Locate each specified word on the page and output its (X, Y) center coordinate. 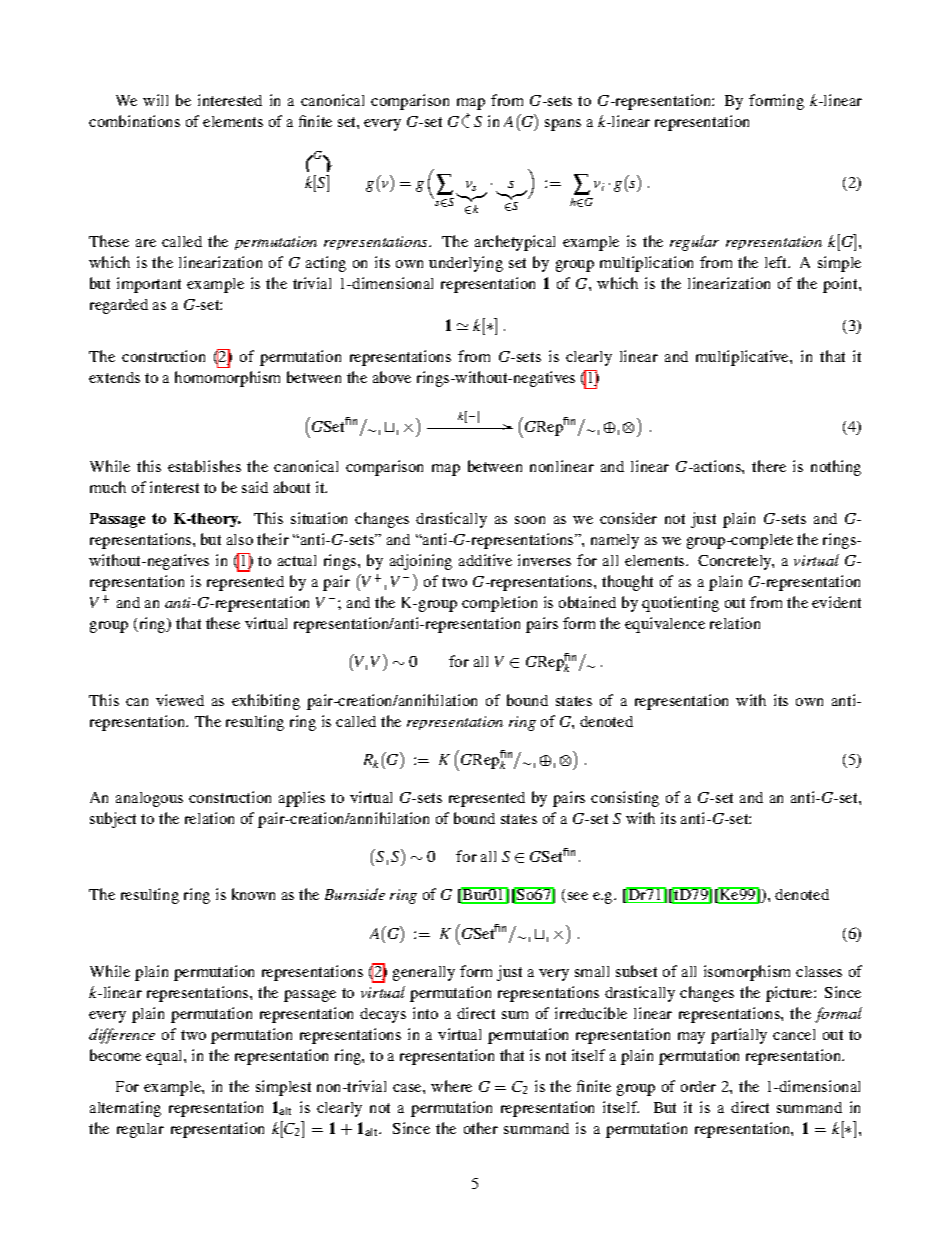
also (240, 539)
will (155, 100)
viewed (180, 700)
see (578, 896)
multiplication (646, 264)
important (149, 285)
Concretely (736, 562)
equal (165, 1057)
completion (499, 604)
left (777, 262)
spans (563, 125)
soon (530, 520)
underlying (466, 264)
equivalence (665, 625)
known (253, 894)
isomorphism (747, 973)
